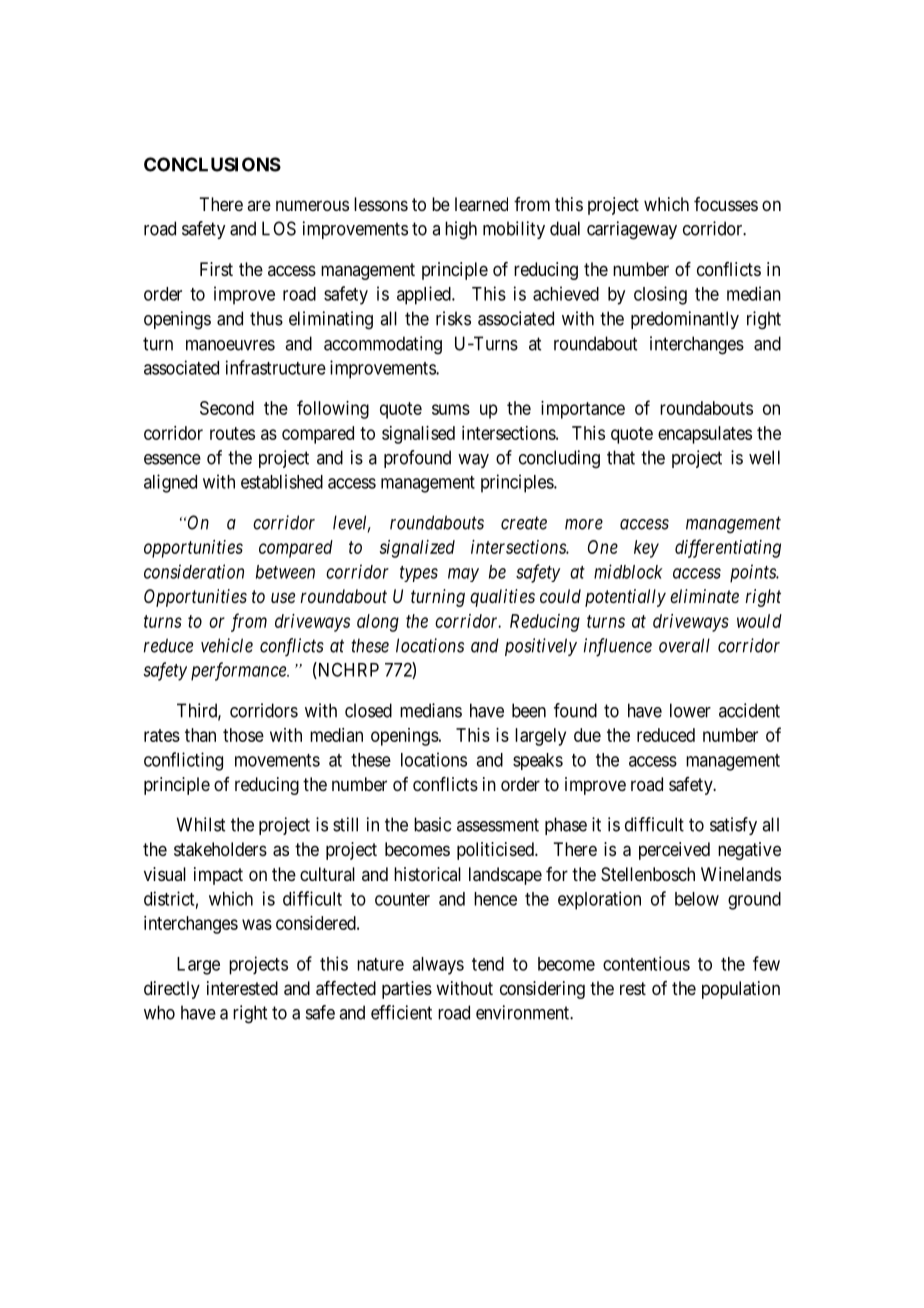  What do you see at coordinates (282, 481) in the screenshot?
I see `established` at bounding box center [282, 481].
